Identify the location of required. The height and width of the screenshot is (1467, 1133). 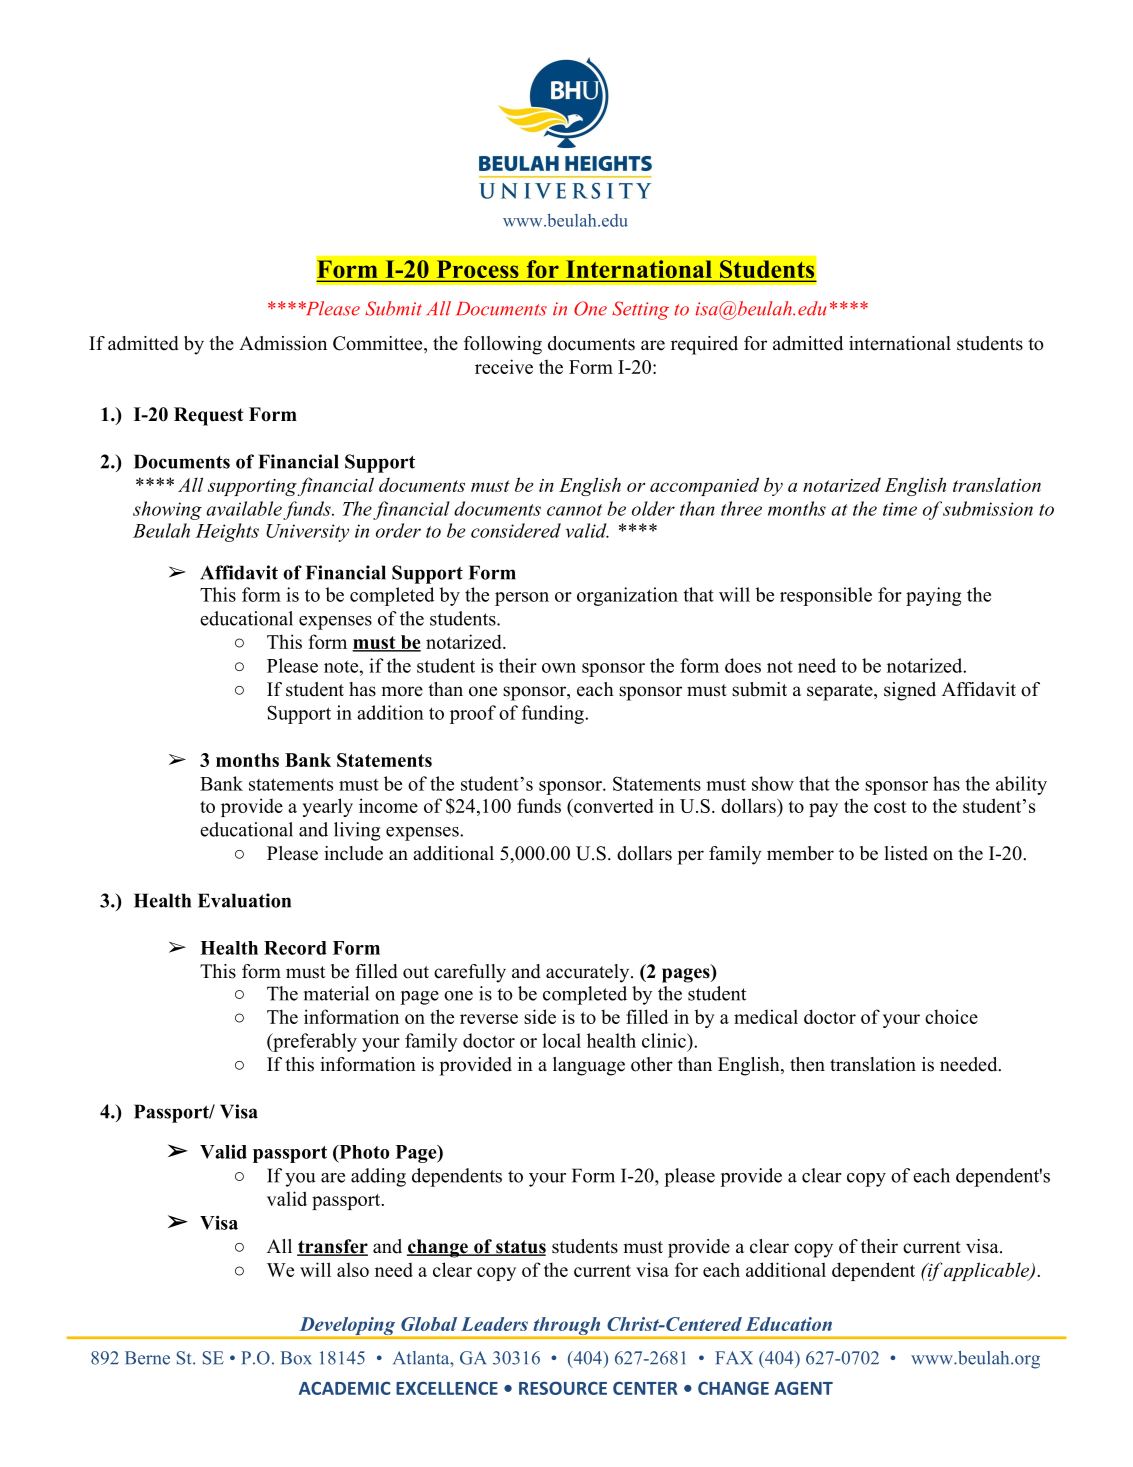
(704, 345).
